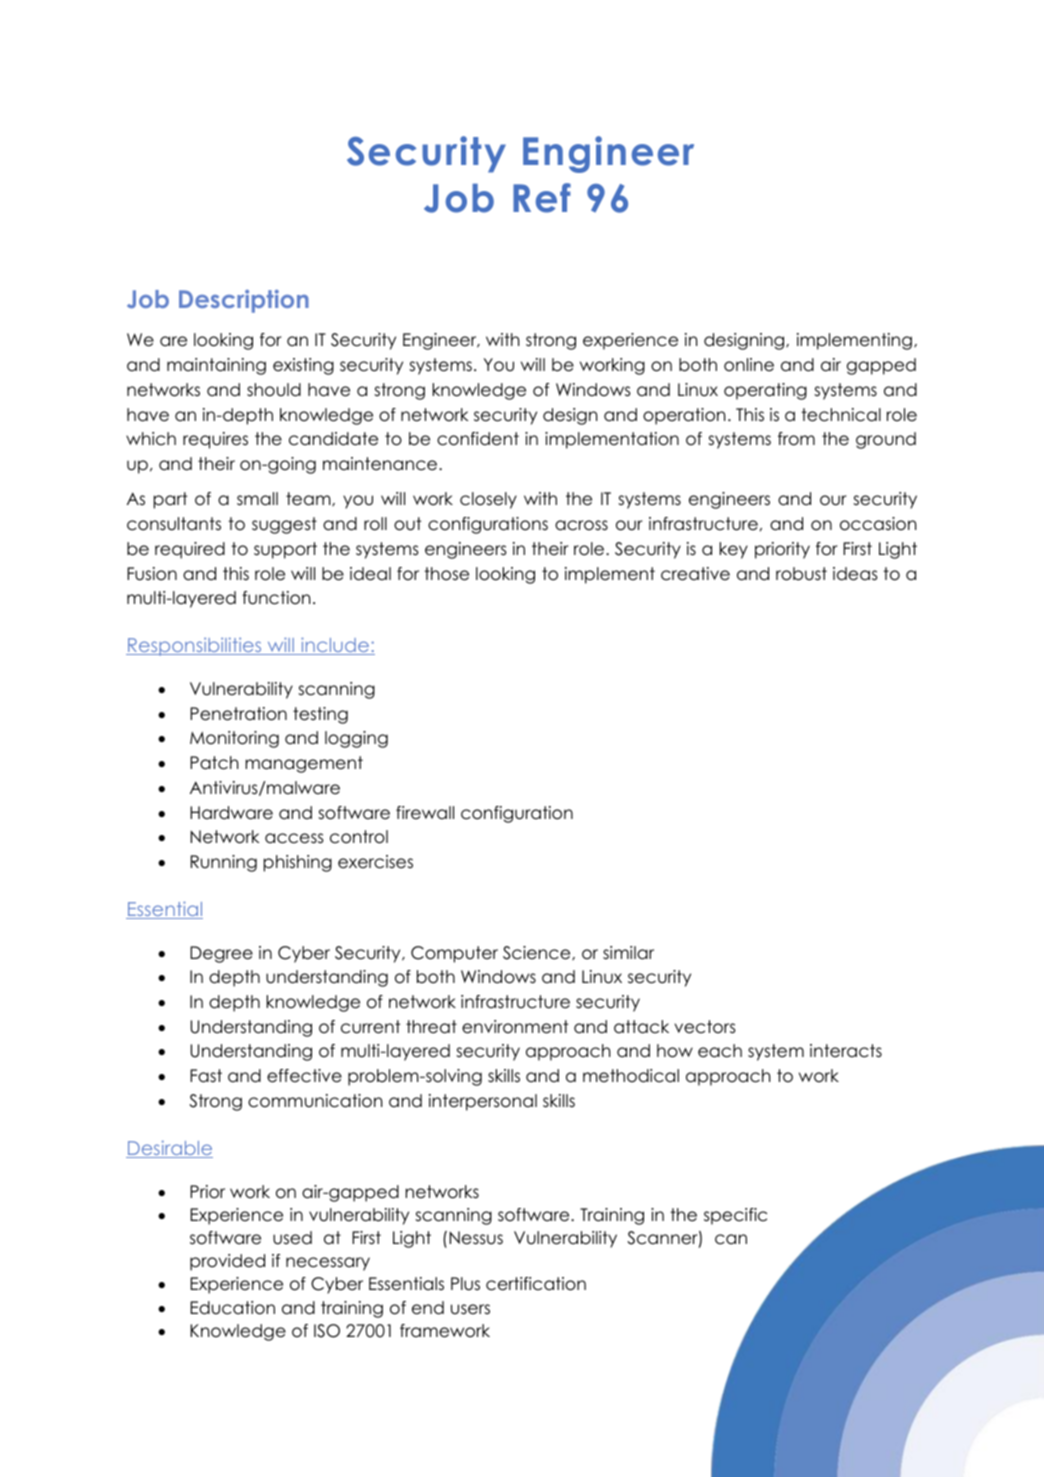  I want to click on function, so click(276, 598).
